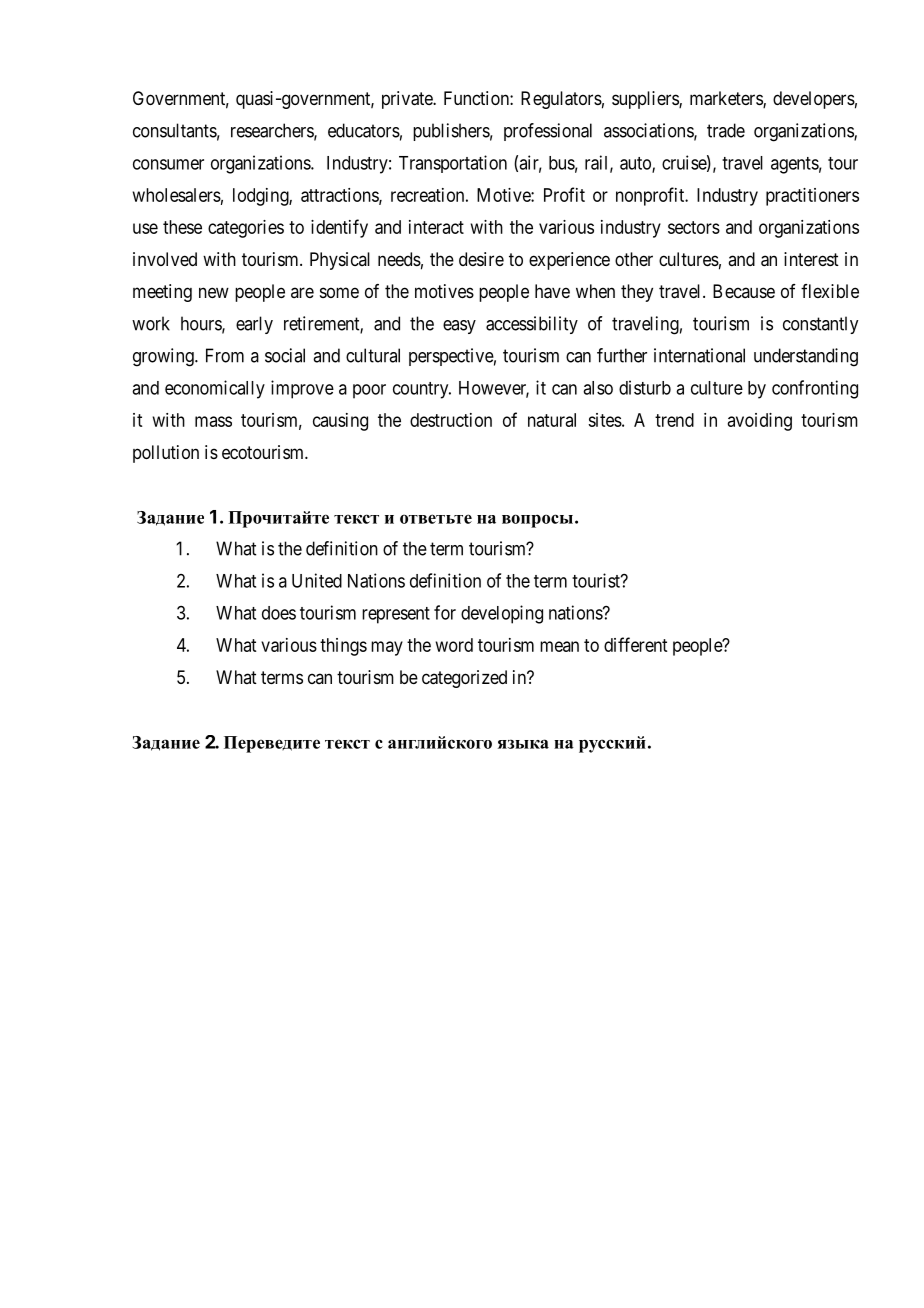 The width and height of the screenshot is (924, 1308). Describe the element at coordinates (166, 454) in the screenshot. I see `pollution` at that location.
